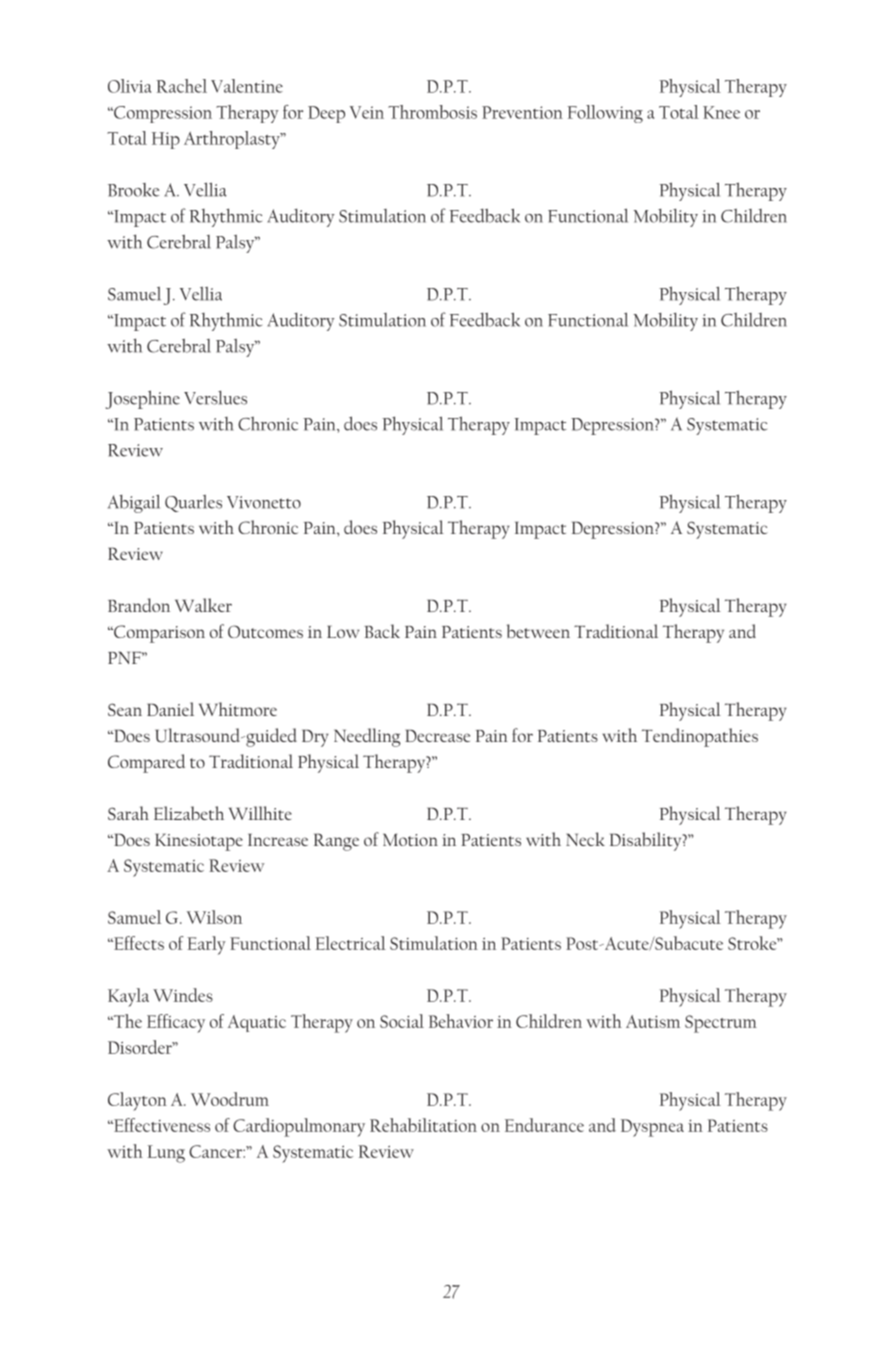  Describe the element at coordinates (166, 1154) in the screenshot. I see `Lung` at that location.
